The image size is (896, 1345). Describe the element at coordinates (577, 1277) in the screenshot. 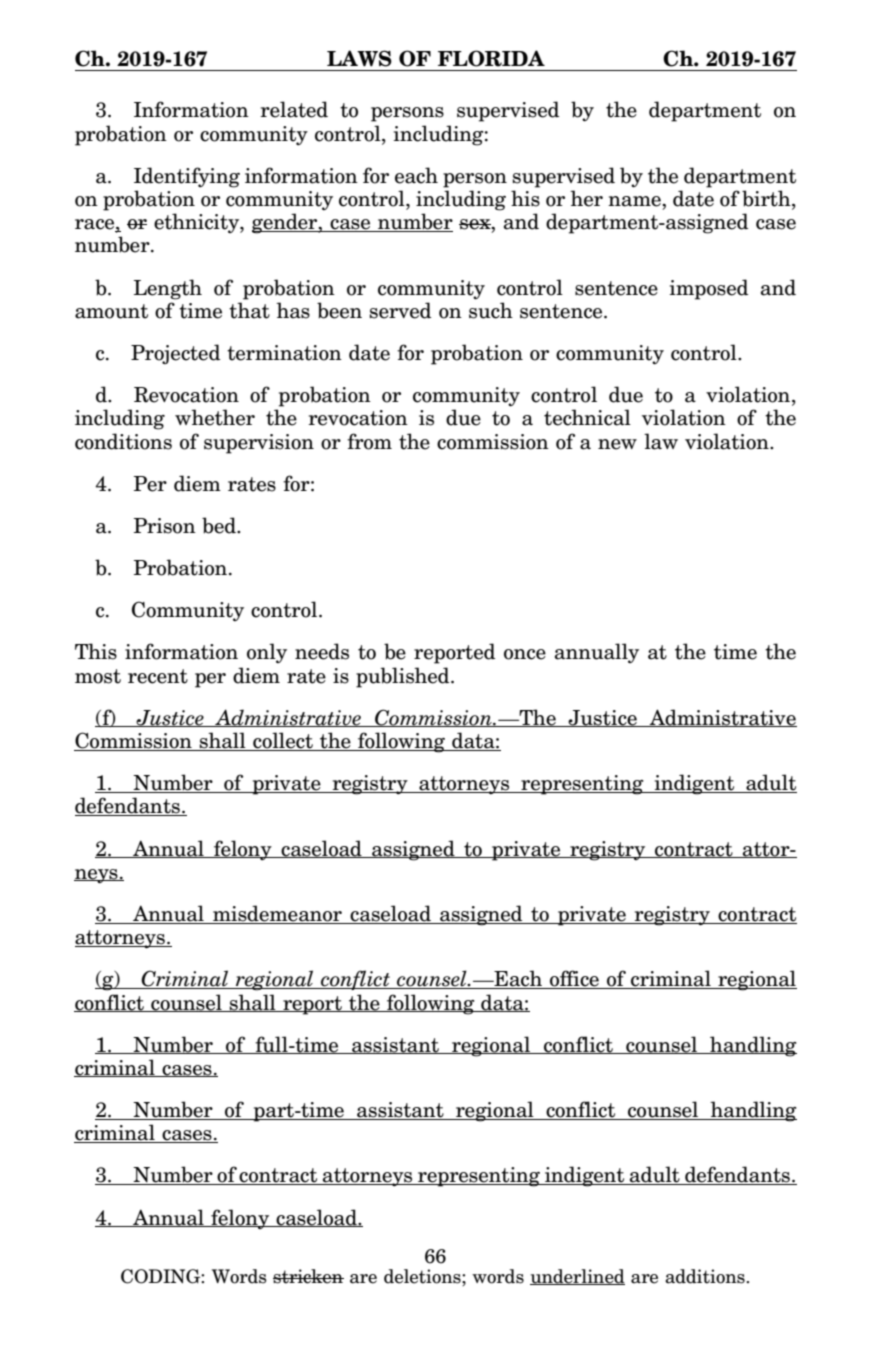

I see `underlined` at that location.
